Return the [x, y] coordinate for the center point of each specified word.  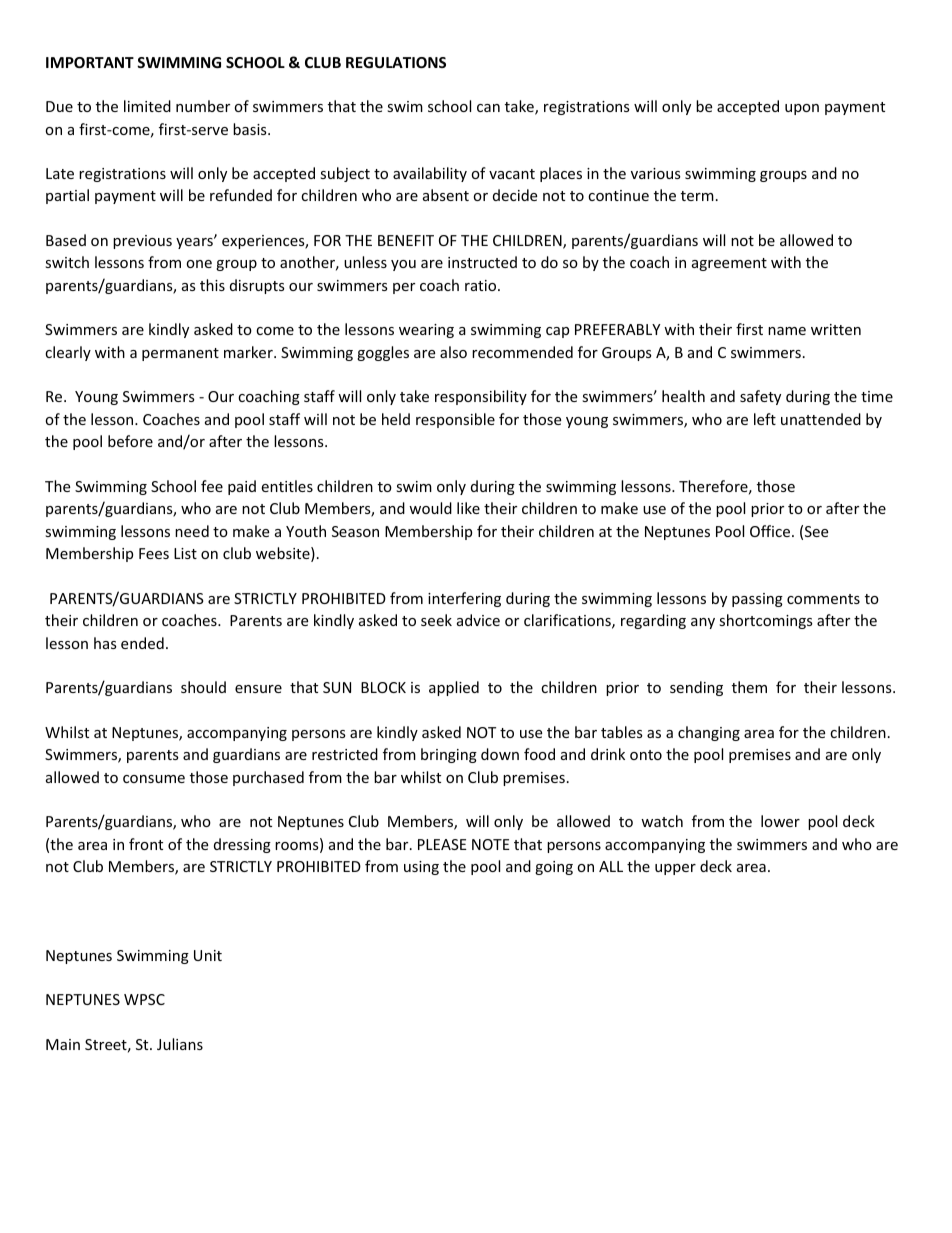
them [749, 687]
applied [454, 688]
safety [760, 397]
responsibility [481, 397]
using [421, 868]
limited [147, 106]
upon [802, 109]
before [130, 441]
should [203, 687]
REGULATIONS [396, 62]
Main [63, 1044]
